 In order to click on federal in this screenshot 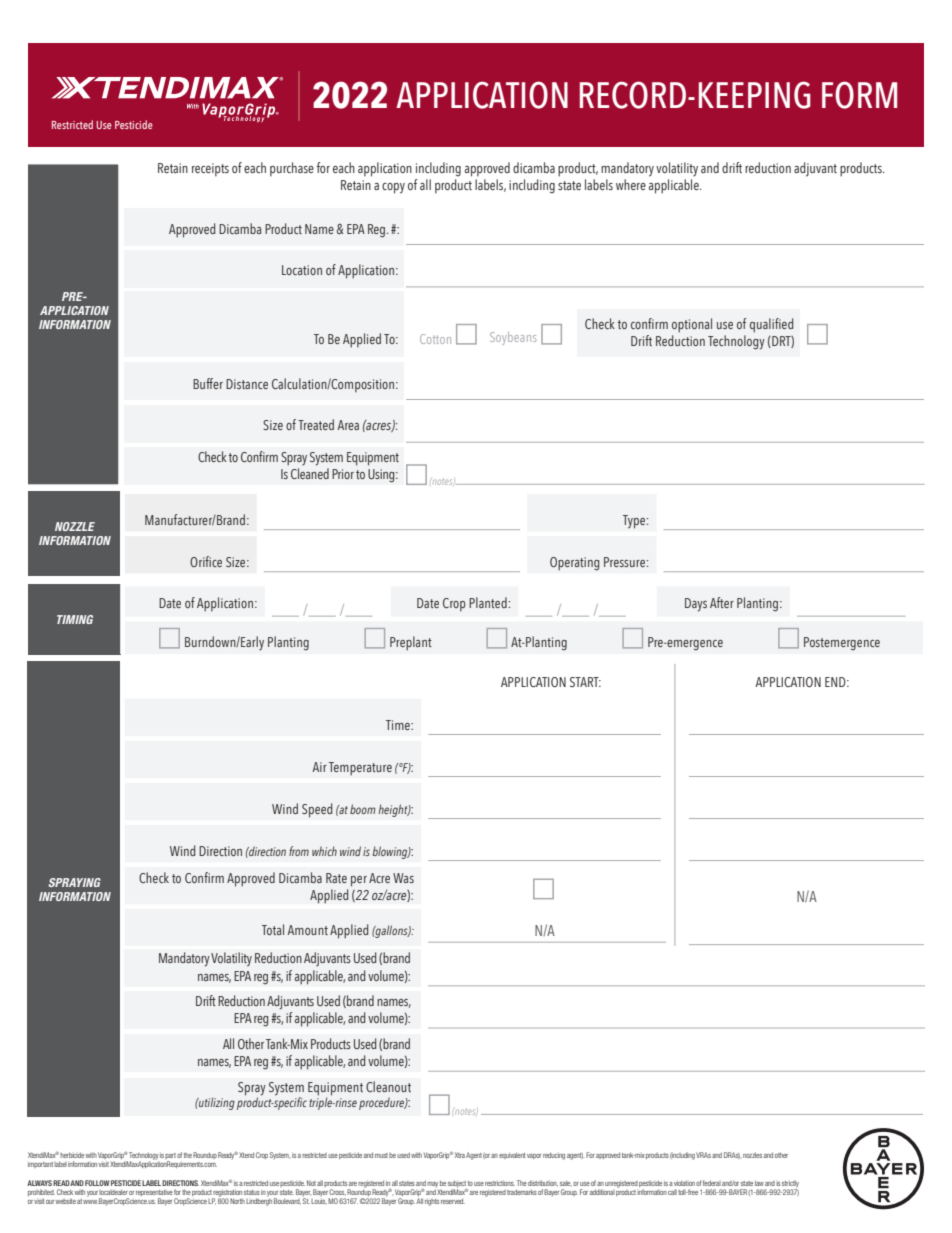, I will do `click(712, 1183)`.
